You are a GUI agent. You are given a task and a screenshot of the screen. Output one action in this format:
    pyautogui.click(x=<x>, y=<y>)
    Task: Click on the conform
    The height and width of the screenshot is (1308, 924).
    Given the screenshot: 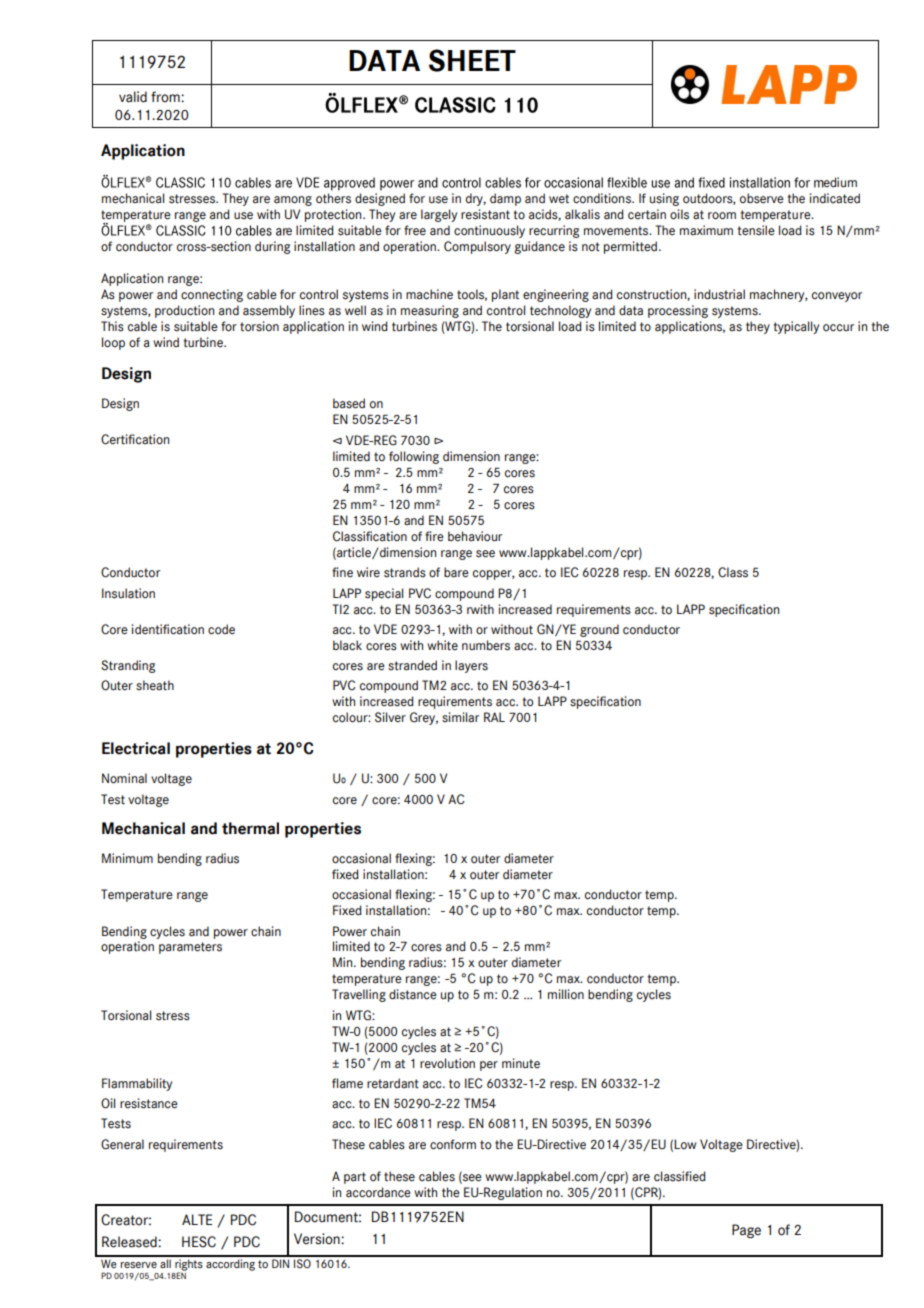 What is the action you would take?
    pyautogui.click(x=453, y=1144)
